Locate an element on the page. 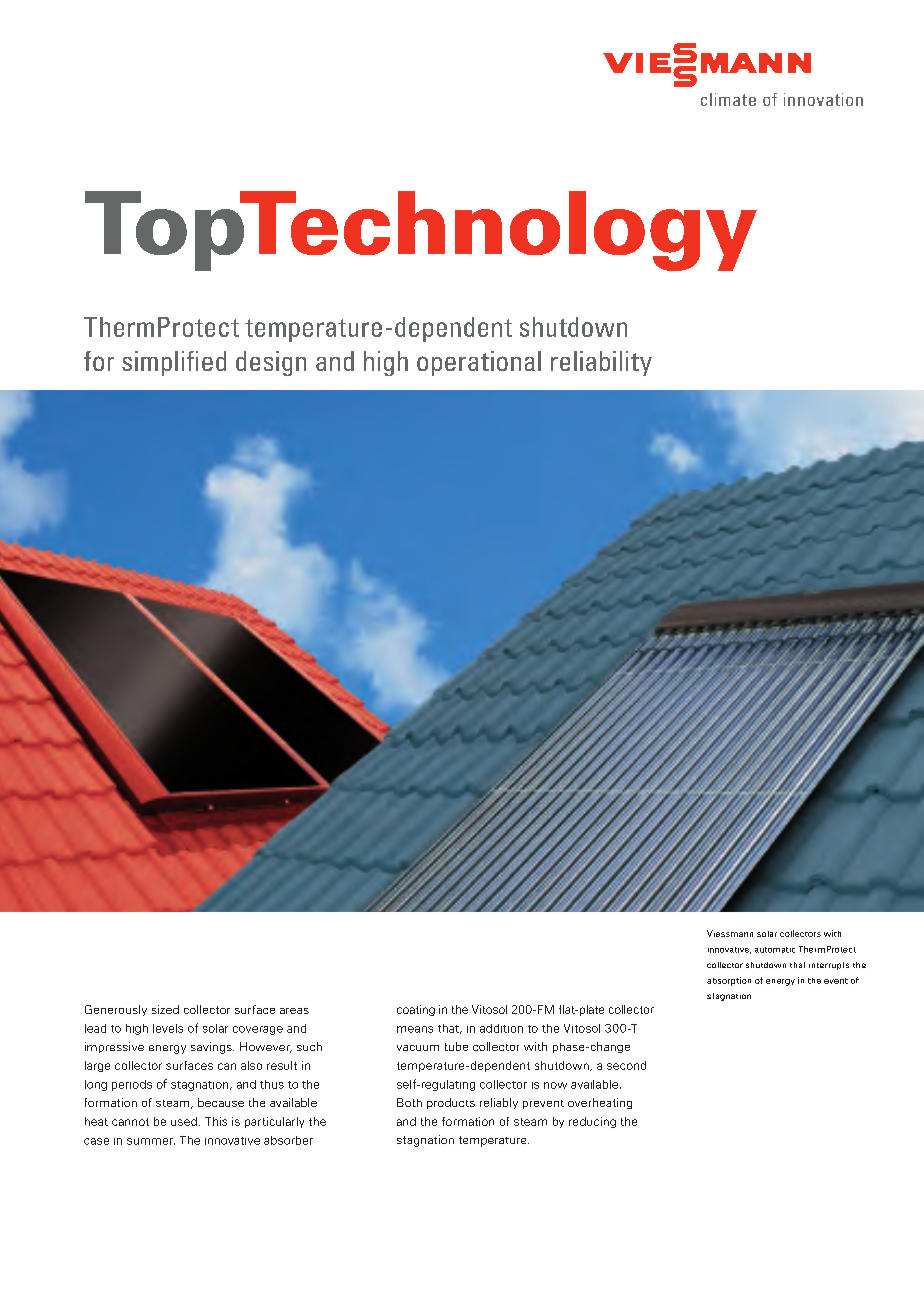  second is located at coordinates (626, 1065).
